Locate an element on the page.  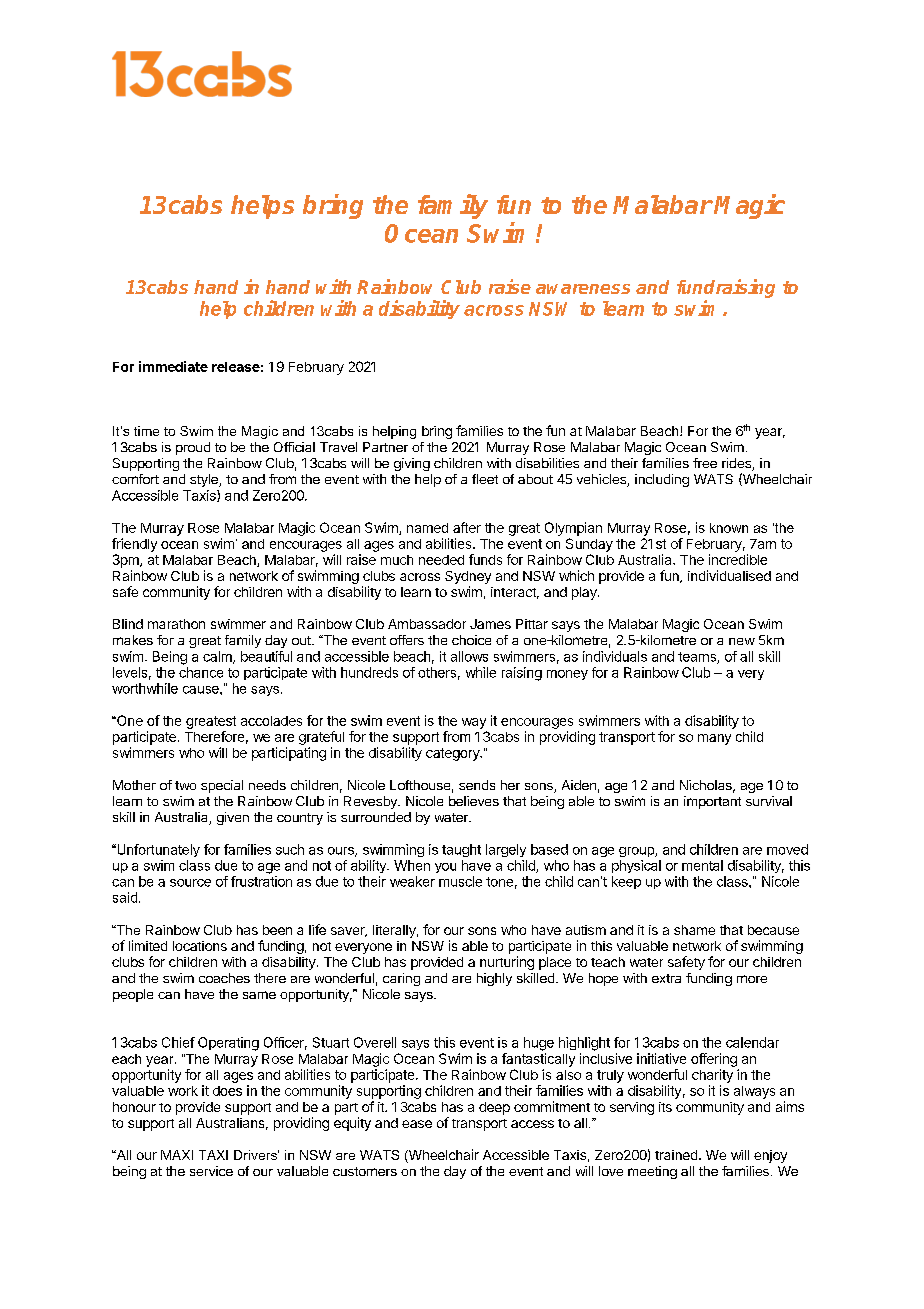
known is located at coordinates (729, 528).
